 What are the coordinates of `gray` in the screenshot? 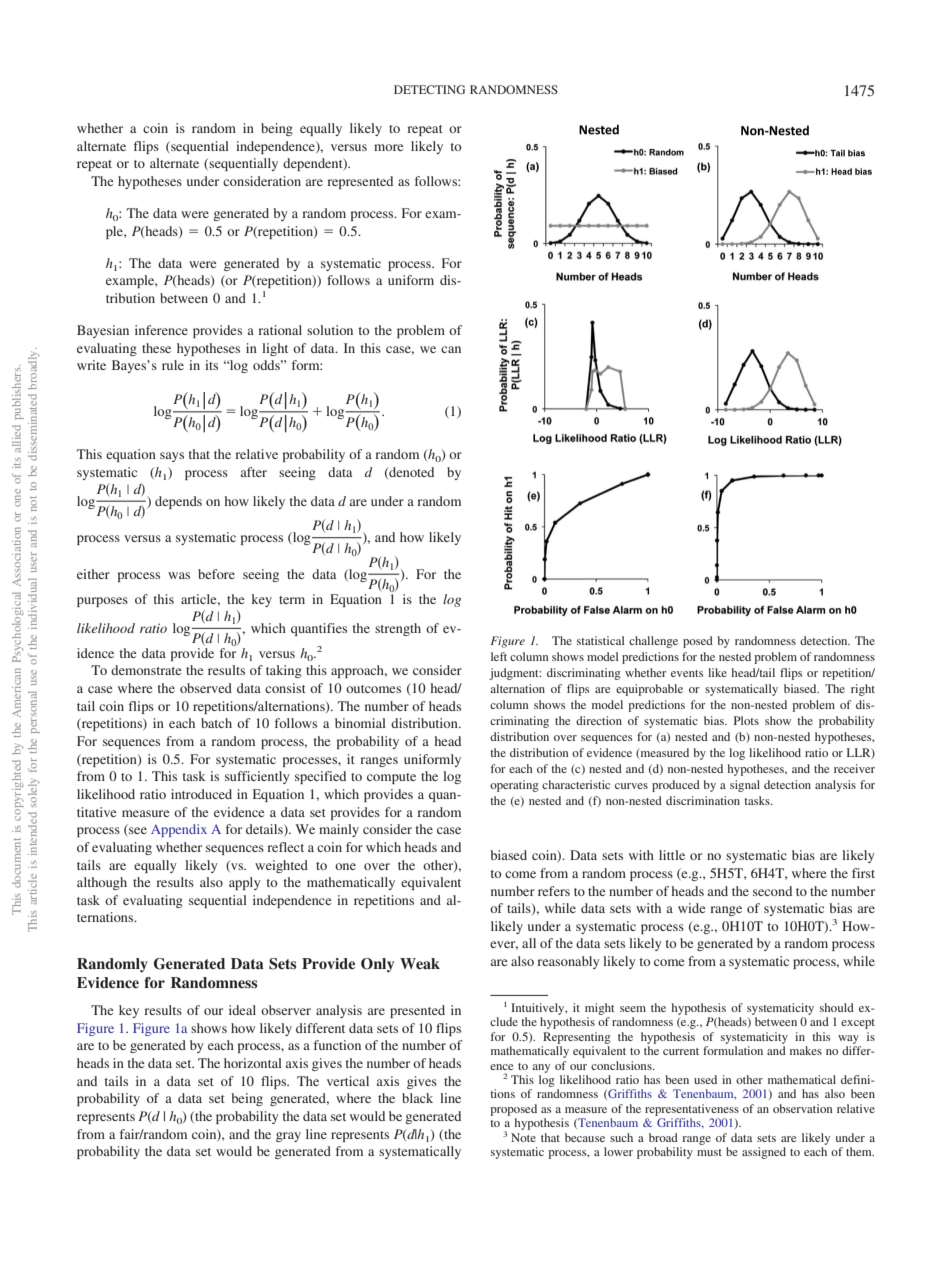 It's located at (288, 1137).
